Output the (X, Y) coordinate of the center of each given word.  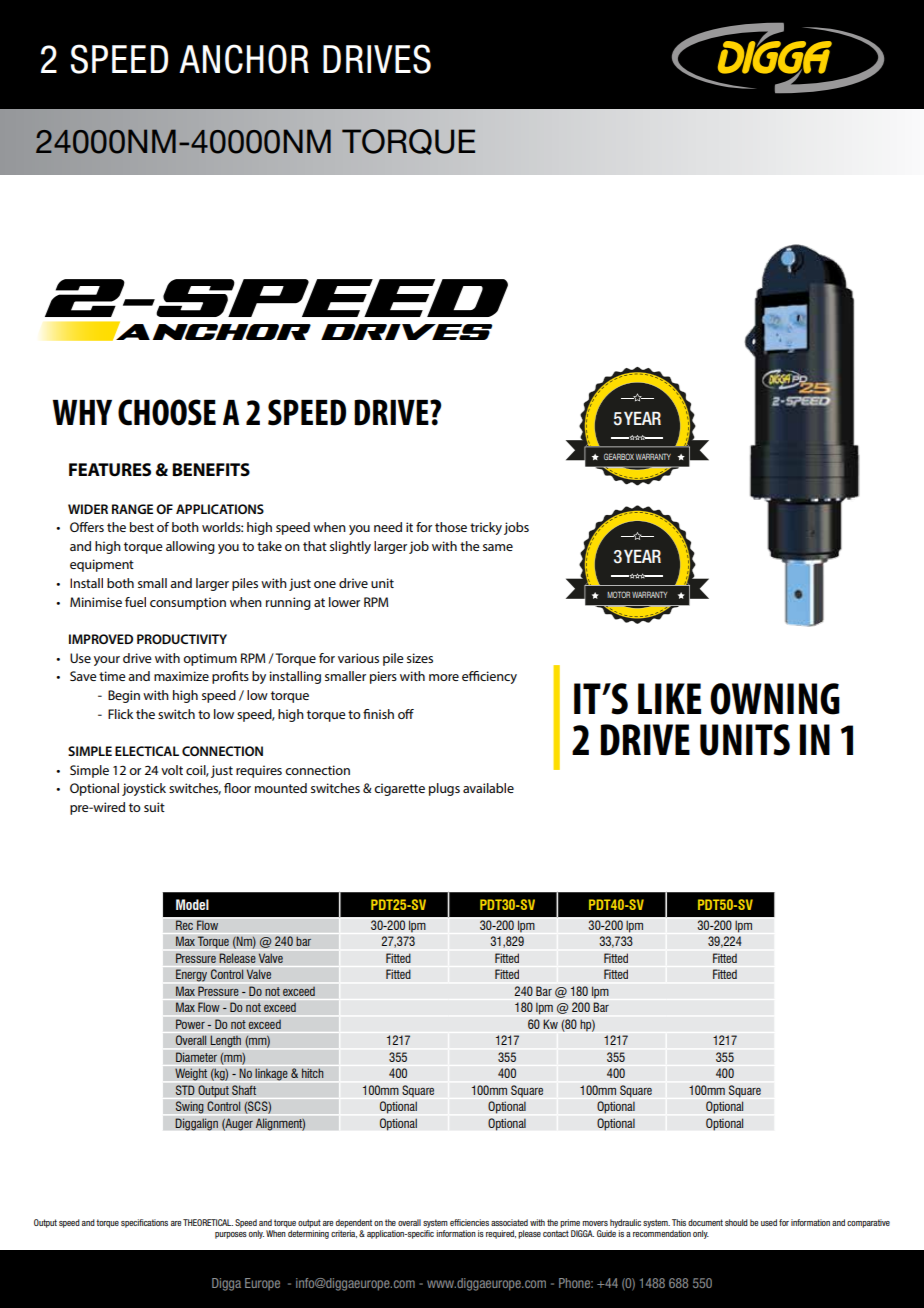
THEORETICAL (208, 1222)
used (769, 1222)
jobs (516, 528)
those (451, 527)
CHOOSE (167, 412)
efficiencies (469, 1222)
